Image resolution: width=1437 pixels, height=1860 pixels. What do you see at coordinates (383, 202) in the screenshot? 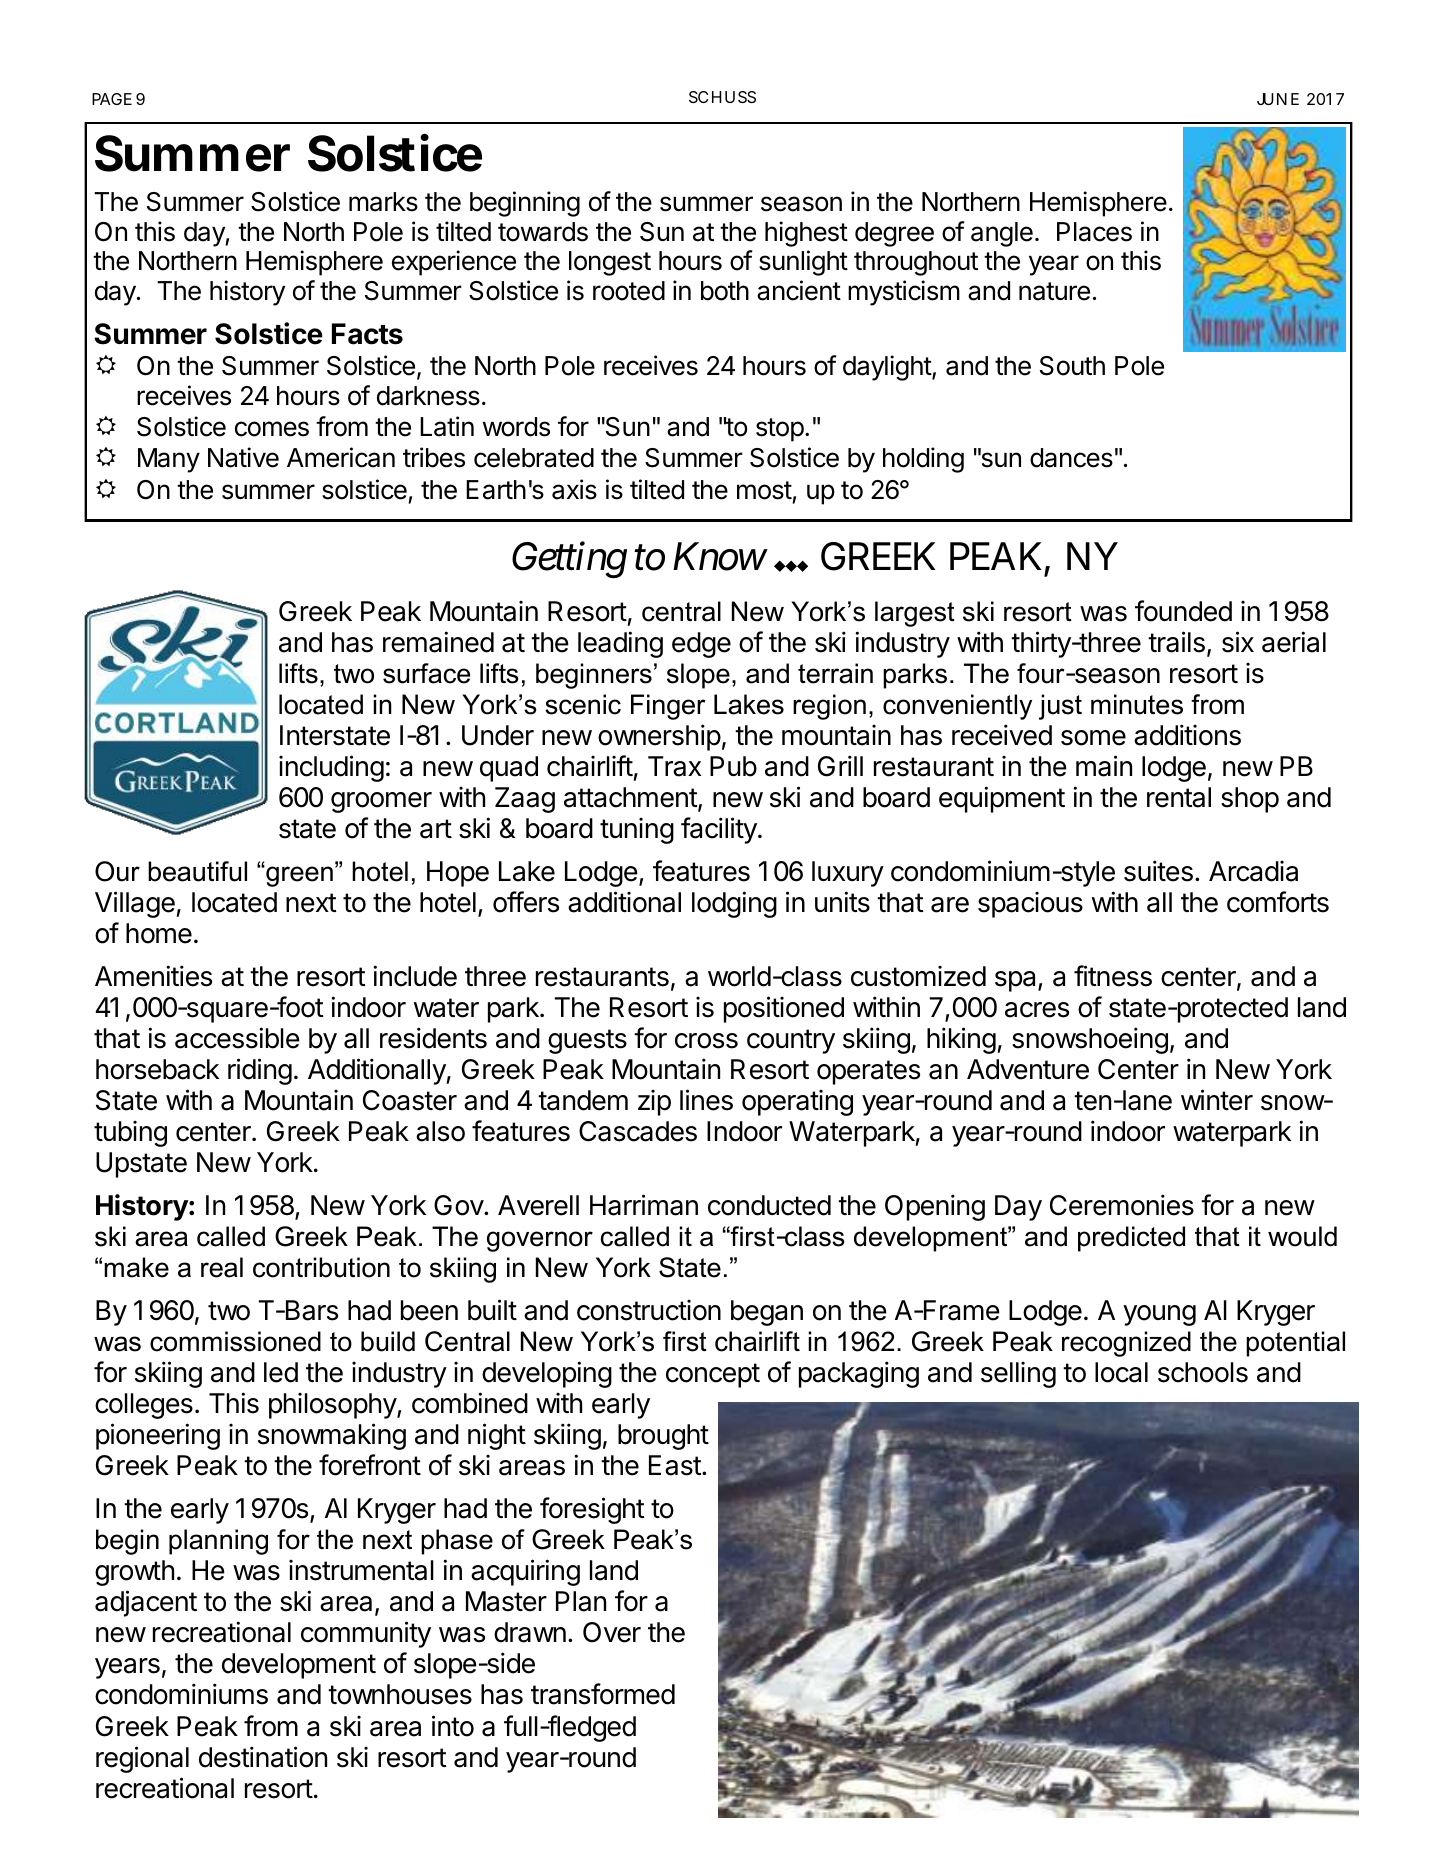
I see `marks` at bounding box center [383, 202].
